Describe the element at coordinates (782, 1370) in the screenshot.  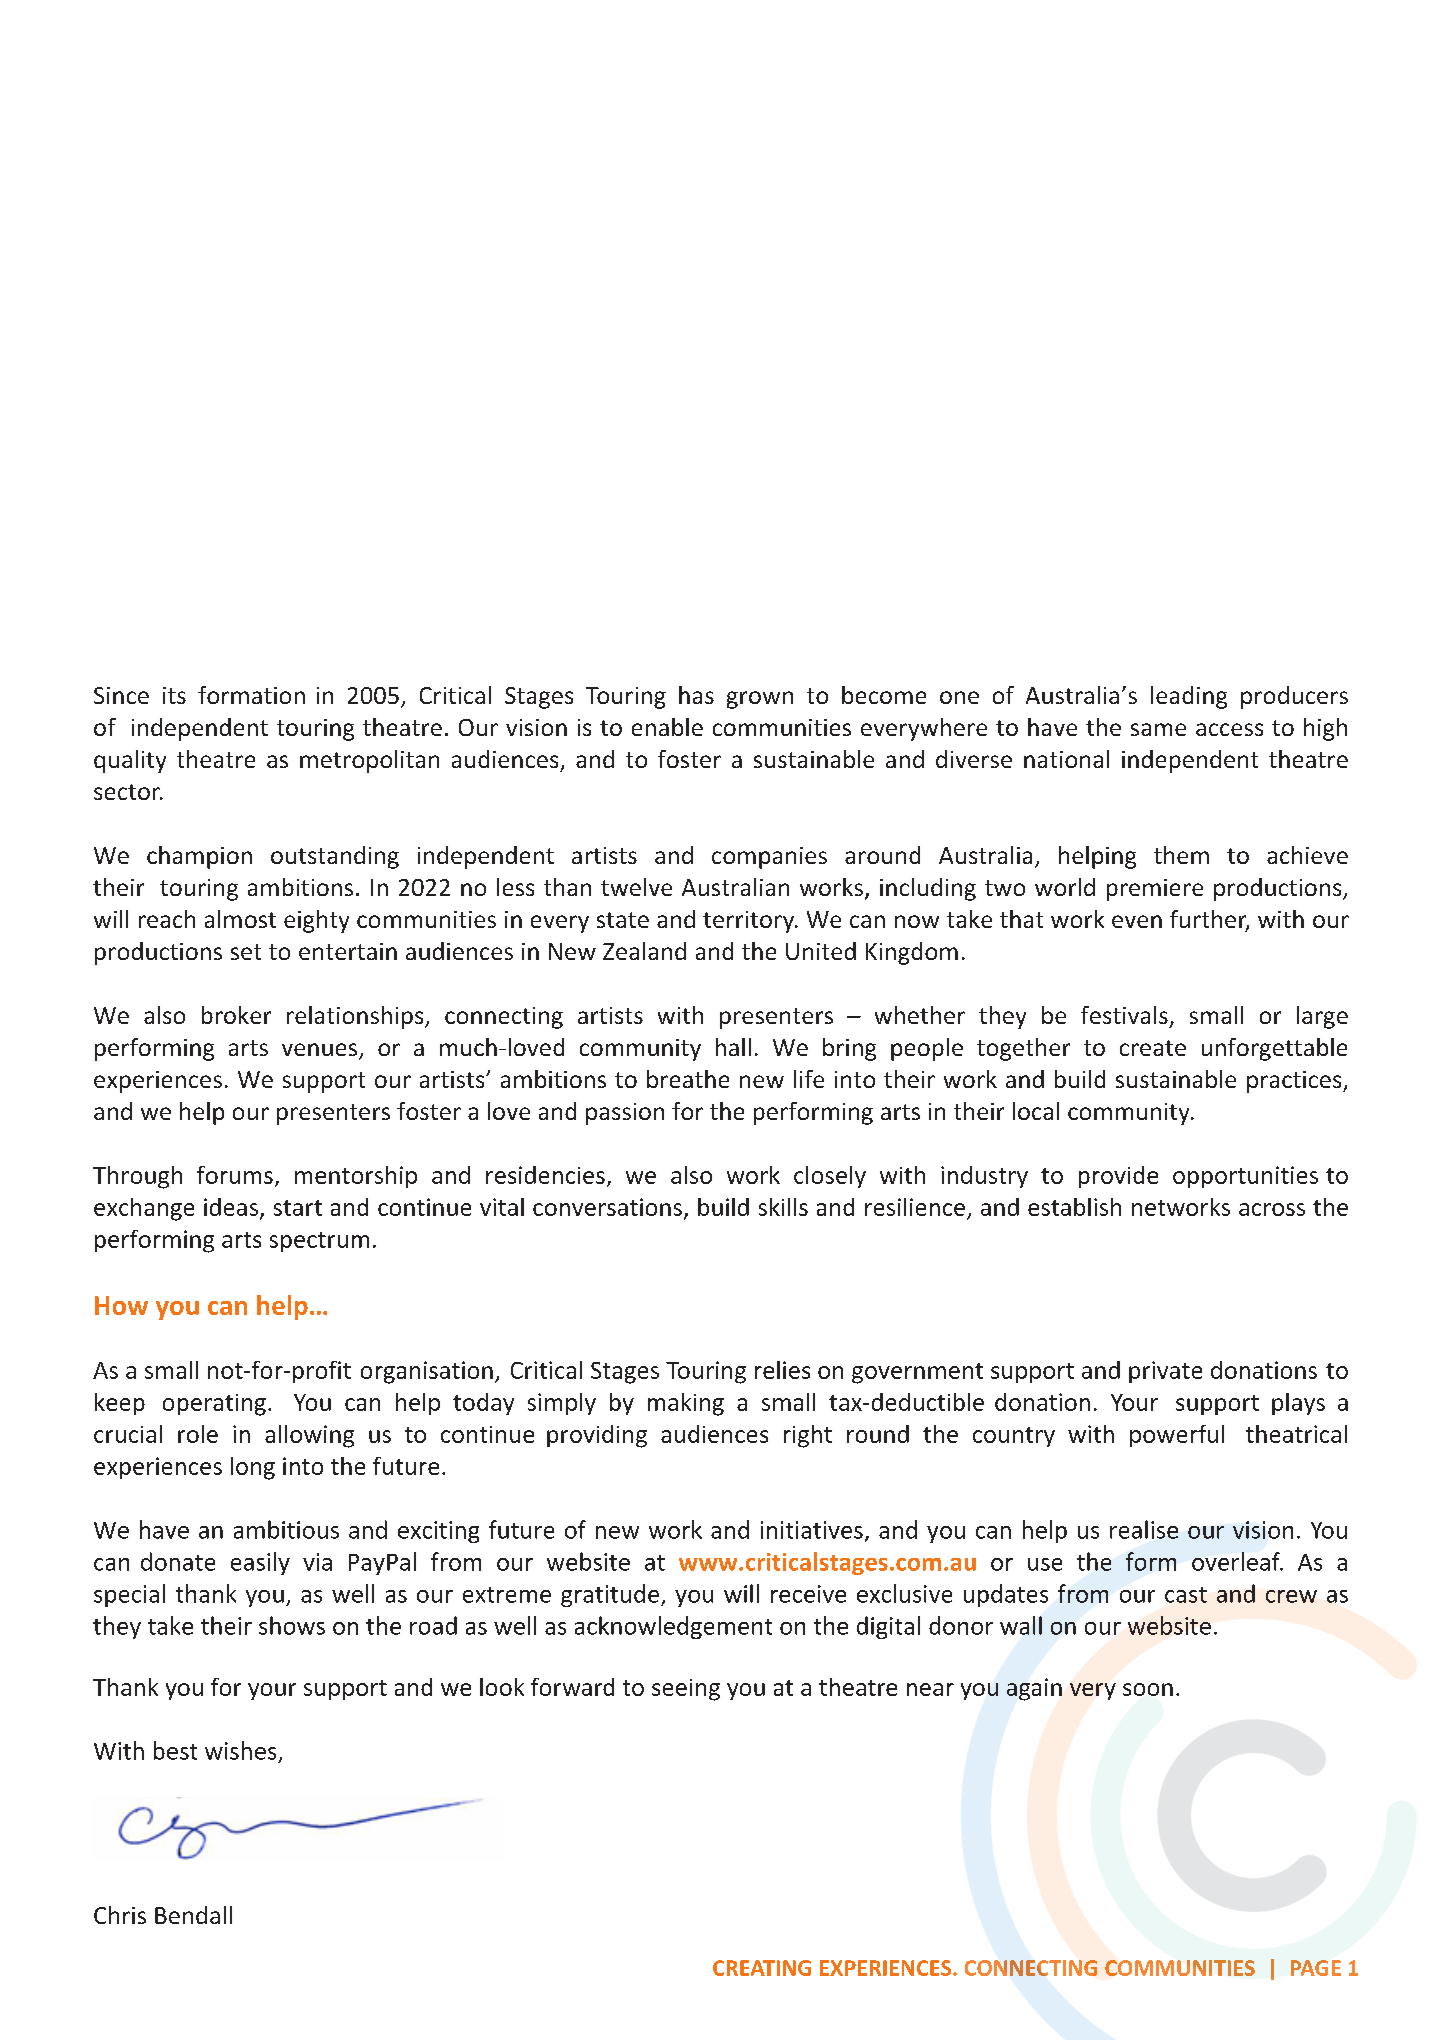
I see `relies` at that location.
